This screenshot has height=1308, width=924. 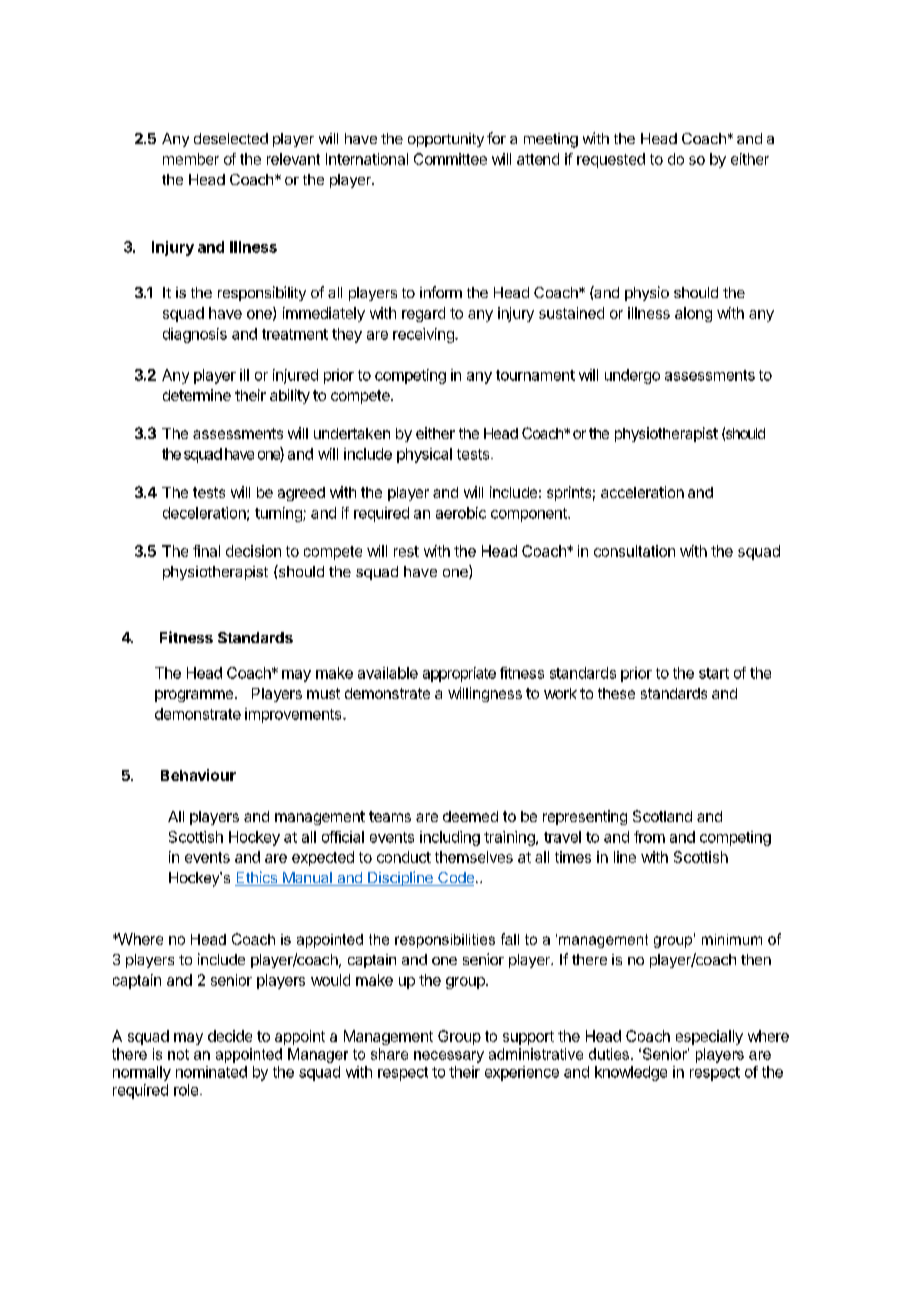 What do you see at coordinates (611, 160) in the screenshot?
I see `requested` at bounding box center [611, 160].
